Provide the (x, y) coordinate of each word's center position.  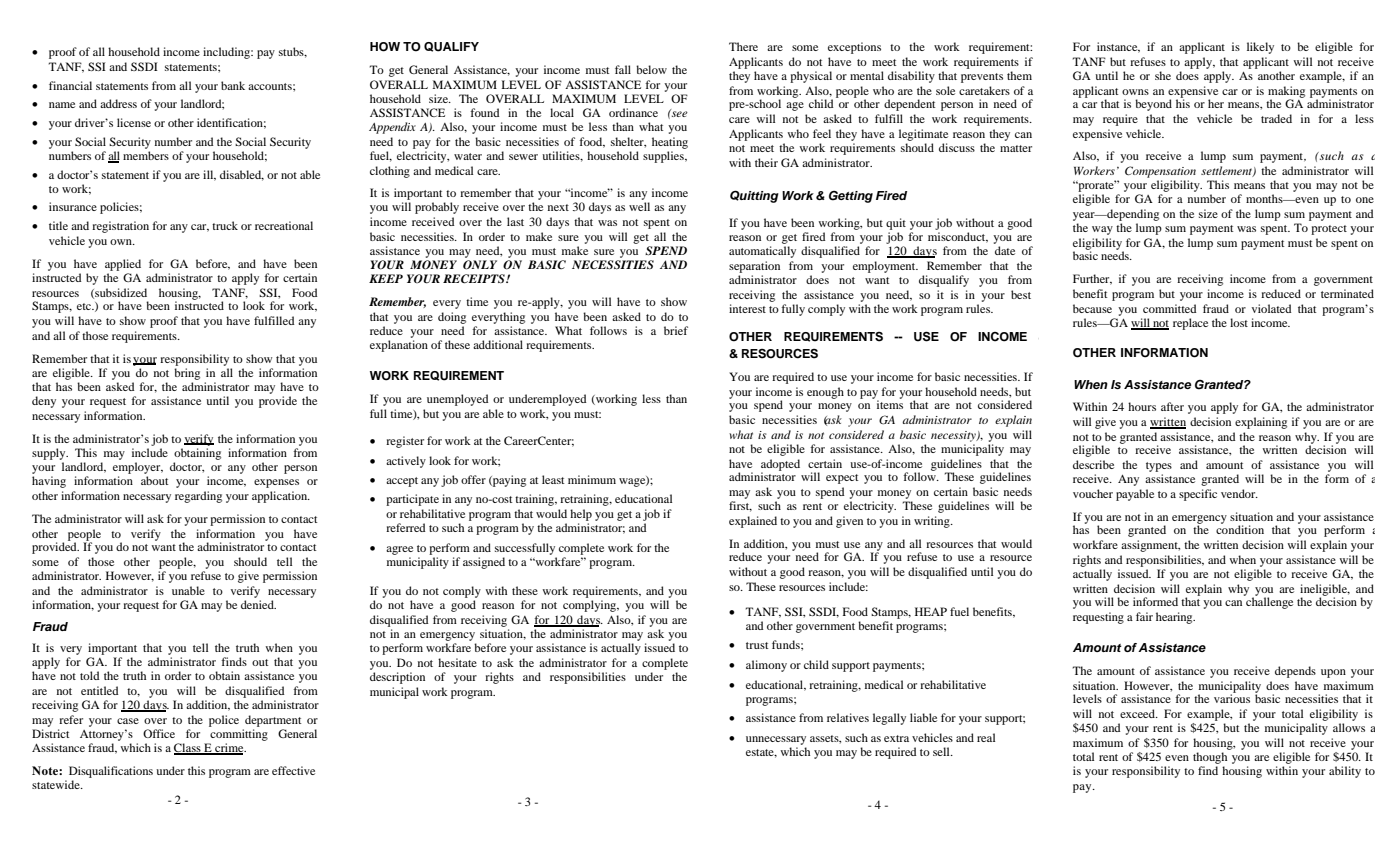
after (1172, 406)
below (651, 69)
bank (233, 85)
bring (187, 374)
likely (1260, 48)
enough (825, 393)
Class (188, 749)
